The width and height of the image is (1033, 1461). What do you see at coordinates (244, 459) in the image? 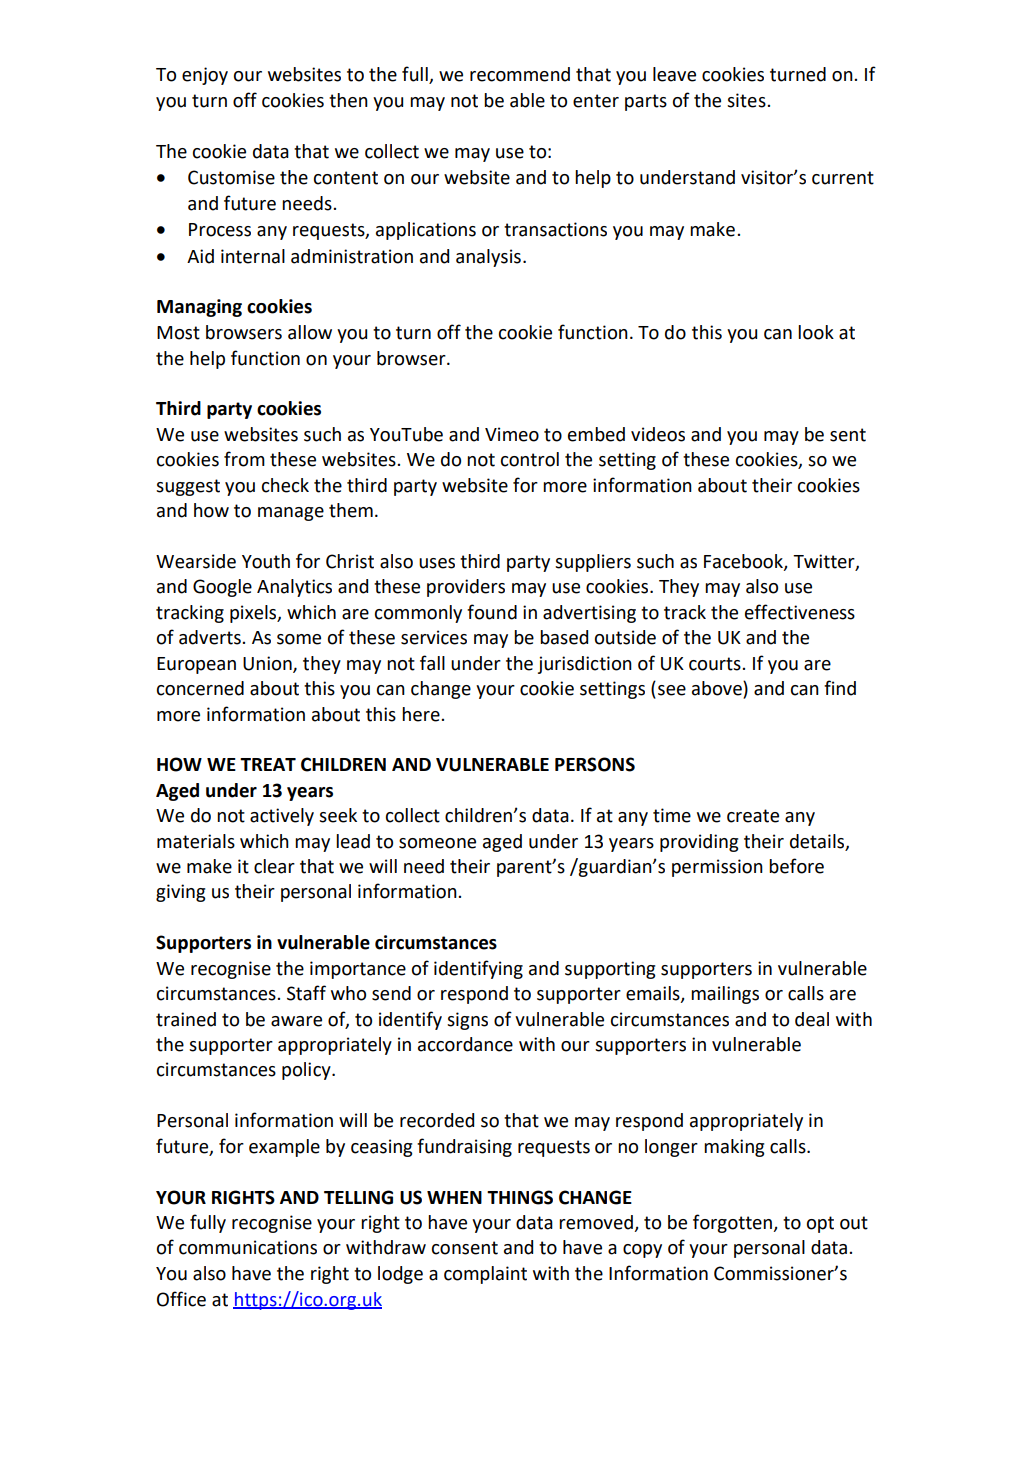
I see `from` at bounding box center [244, 459].
